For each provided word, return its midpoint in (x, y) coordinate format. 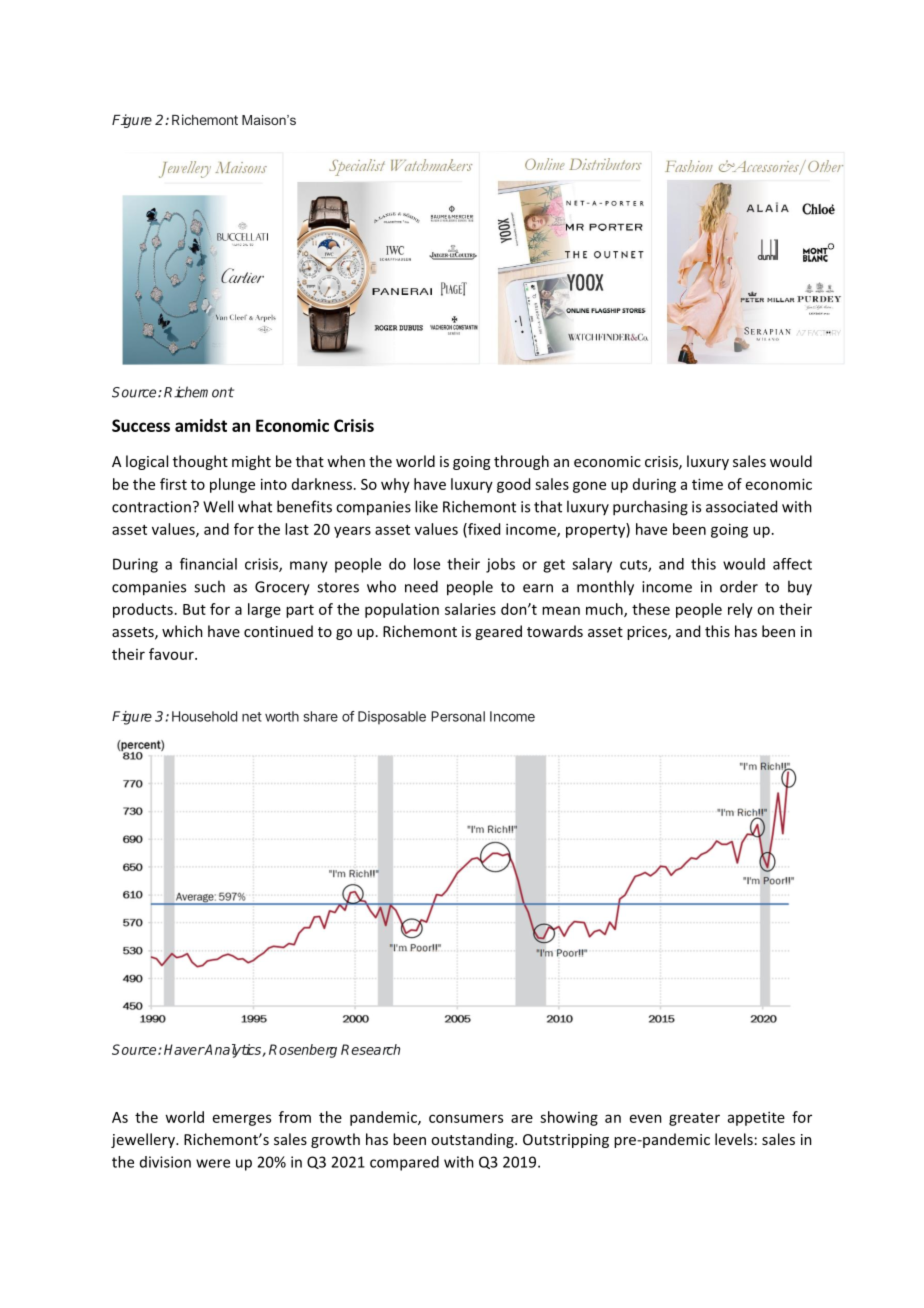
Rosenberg (303, 1051)
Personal (458, 716)
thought (200, 462)
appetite (756, 1118)
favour (172, 654)
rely (740, 610)
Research (370, 1049)
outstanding (473, 1140)
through (521, 462)
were (213, 1163)
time (707, 484)
